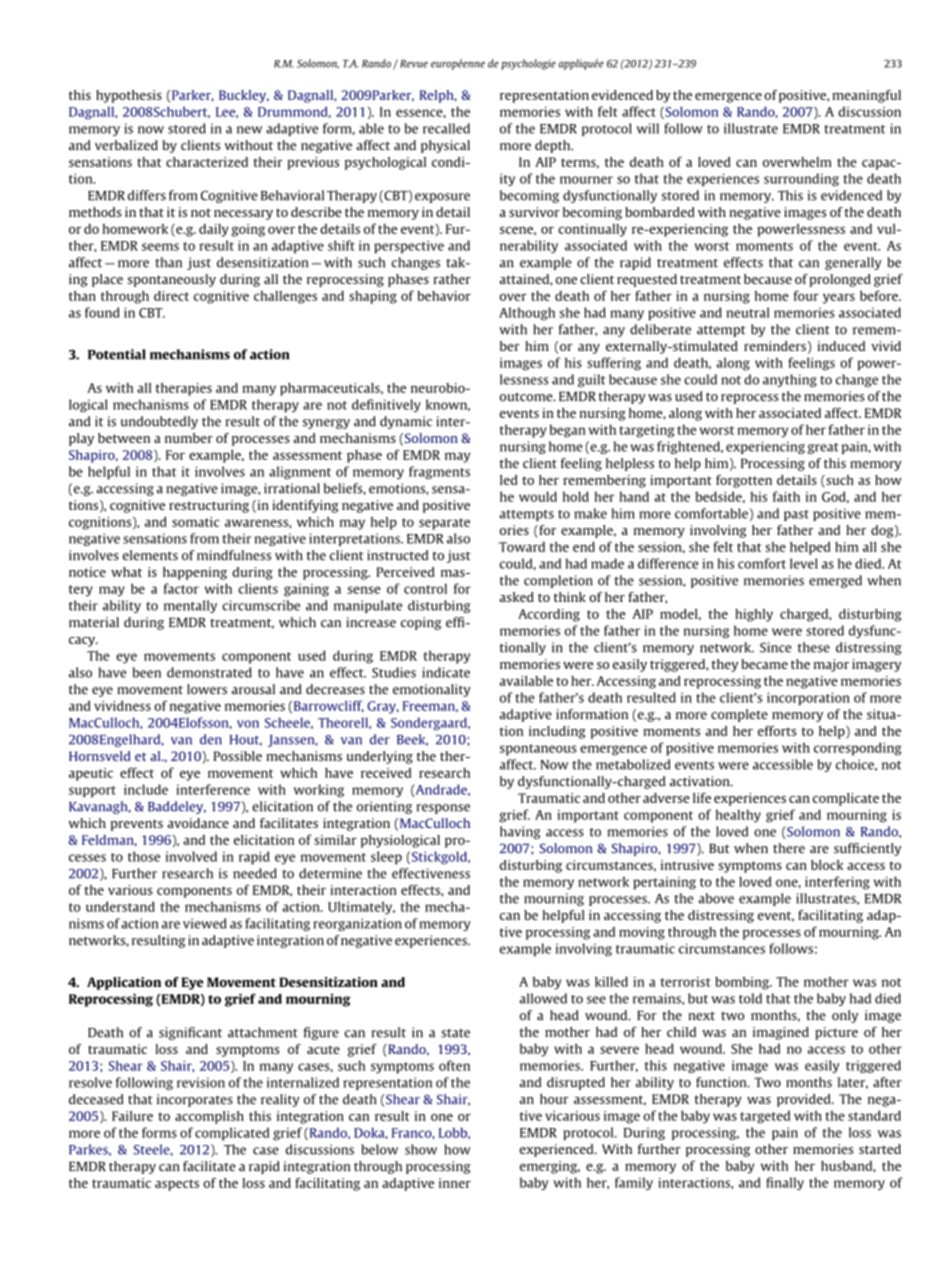  Describe the element at coordinates (866, 96) in the document. I see `meaningful` at that location.
